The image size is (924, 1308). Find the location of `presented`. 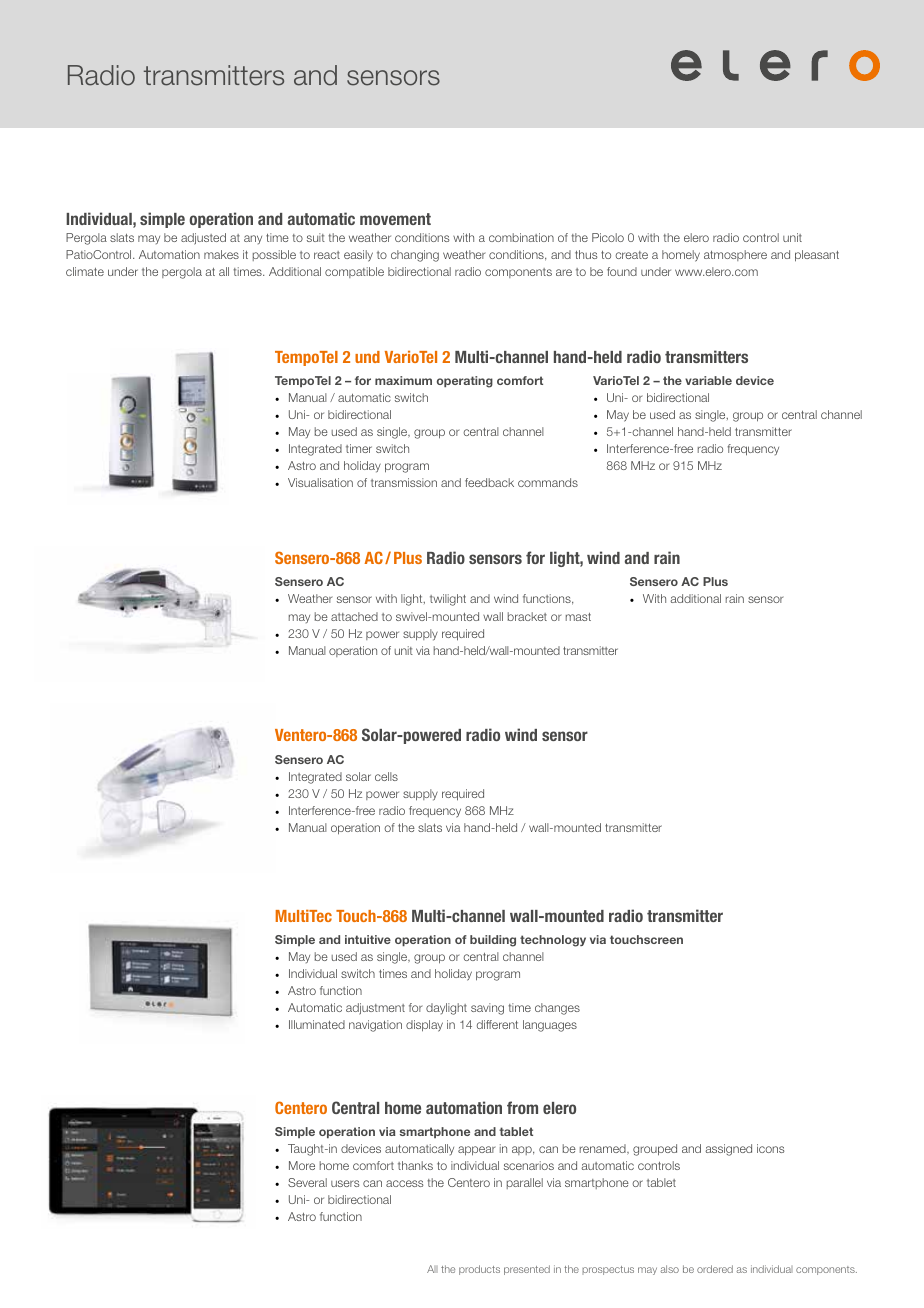

presented is located at coordinates (527, 1270).
